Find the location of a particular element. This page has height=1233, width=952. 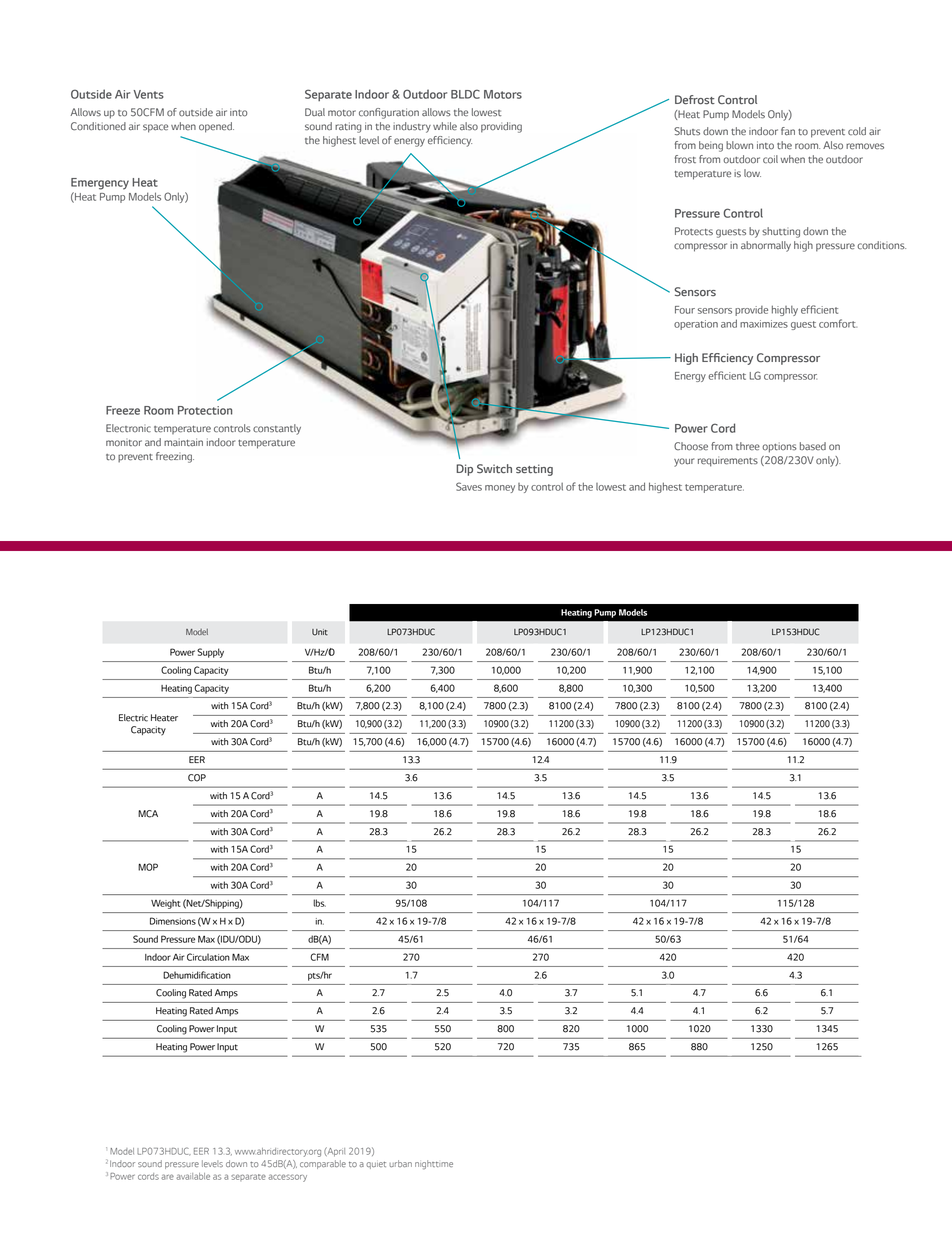

options is located at coordinates (779, 447).
